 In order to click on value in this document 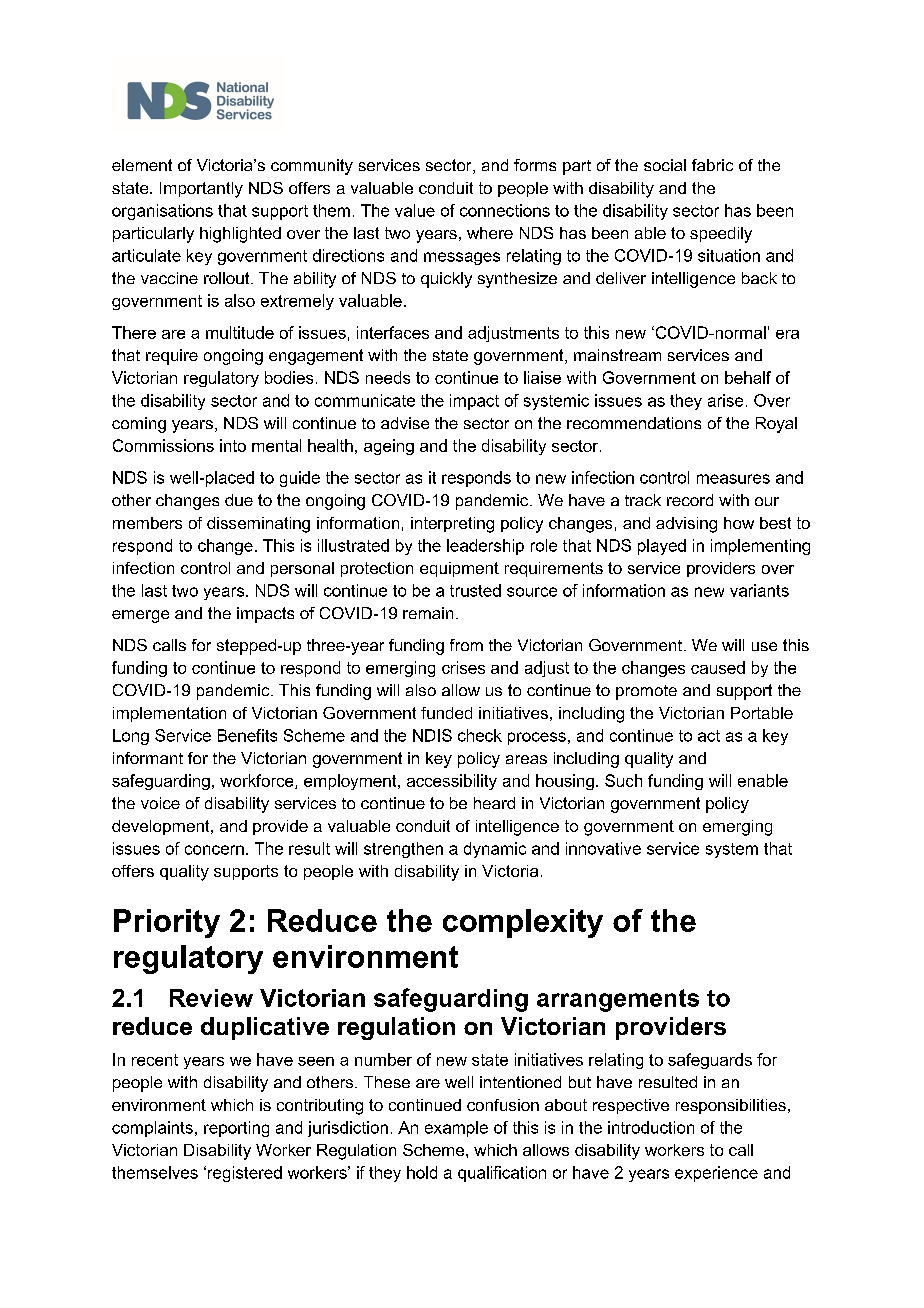, I will do `click(415, 210)`.
